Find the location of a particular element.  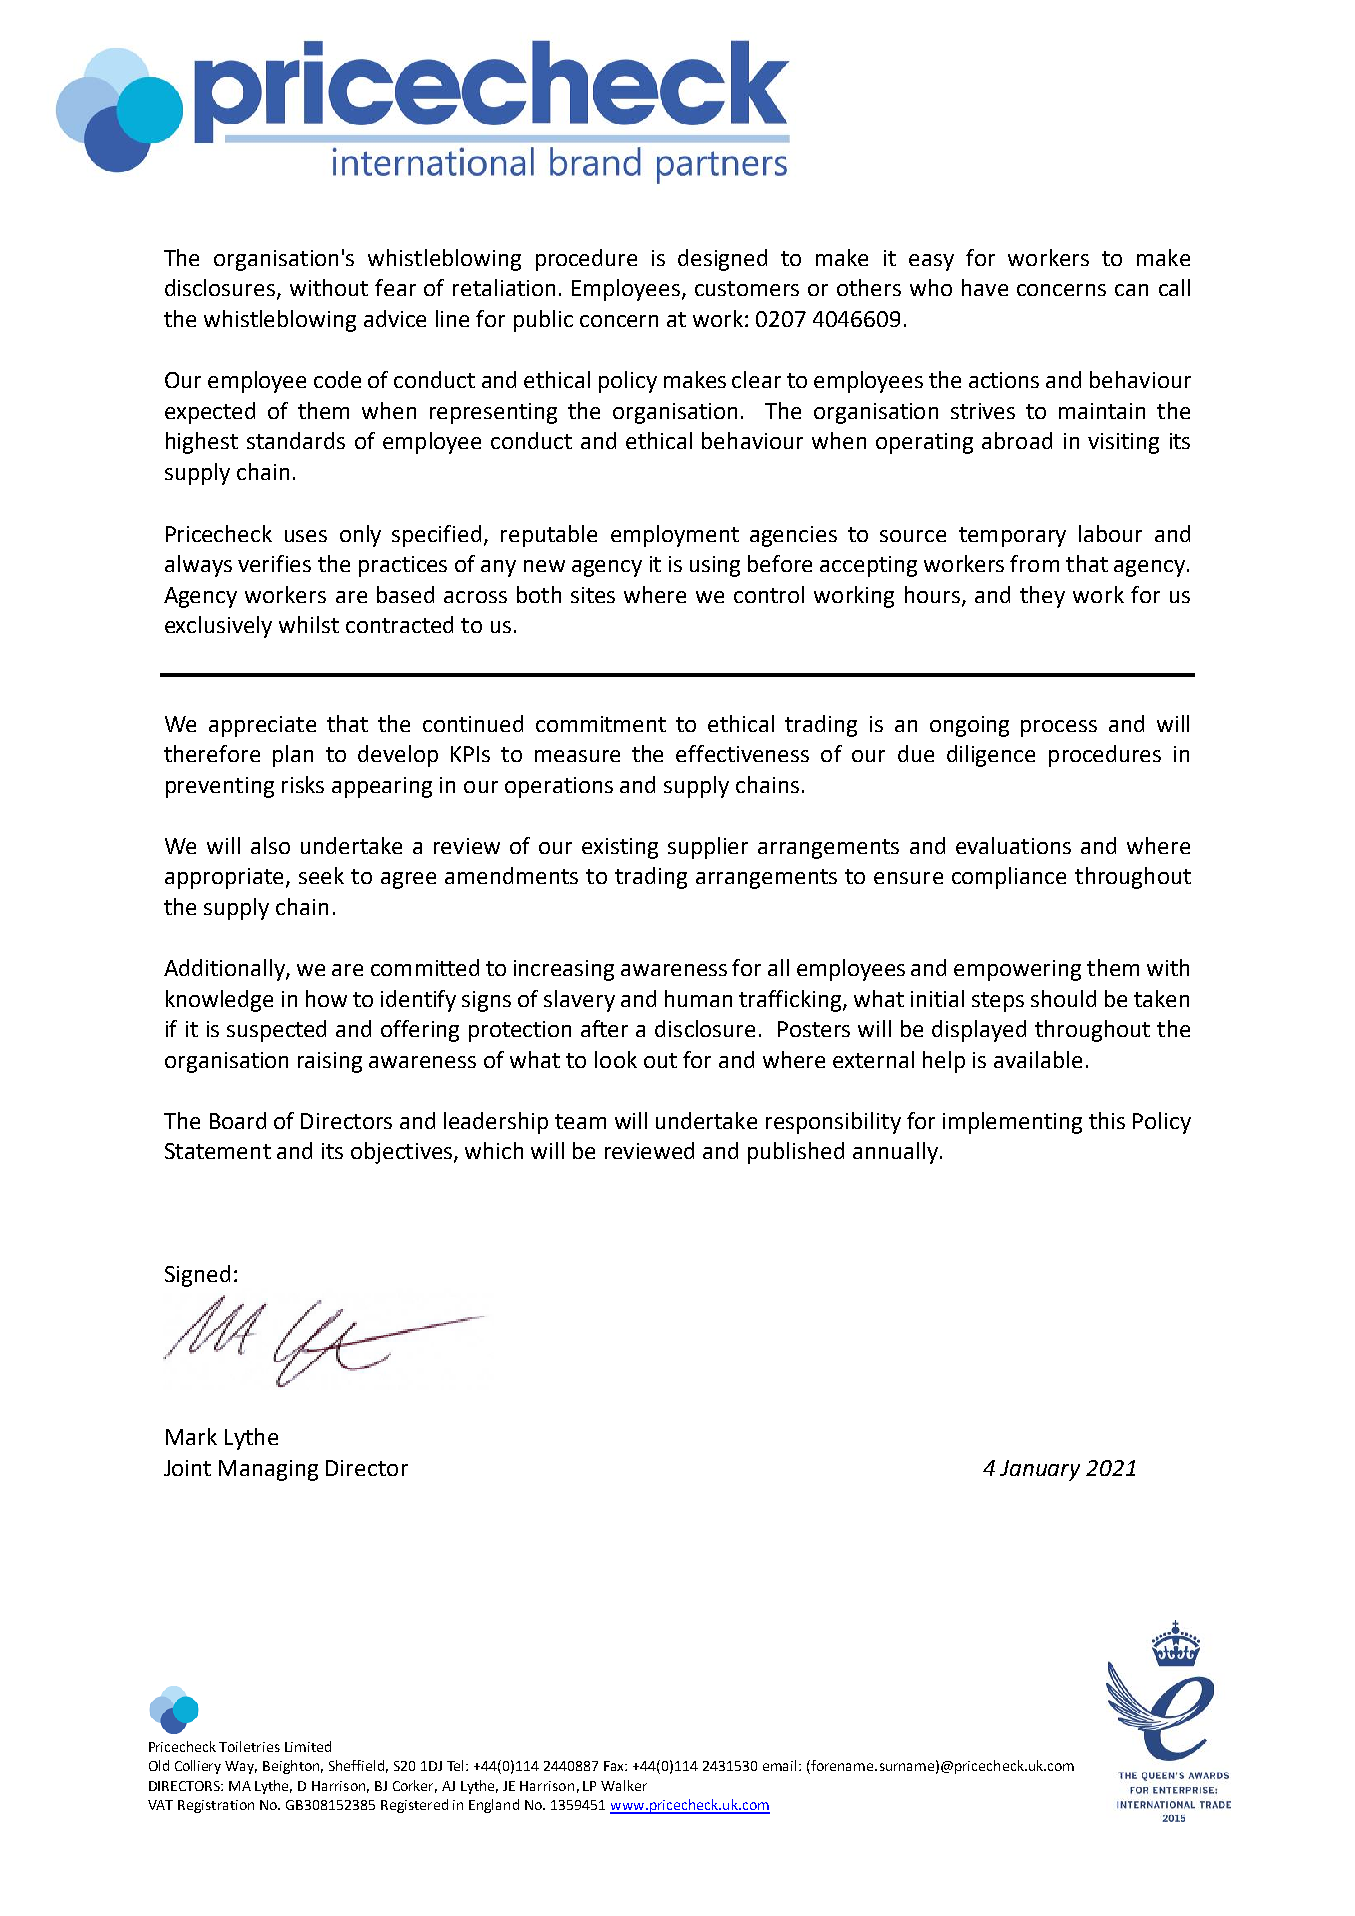

have is located at coordinates (985, 287).
